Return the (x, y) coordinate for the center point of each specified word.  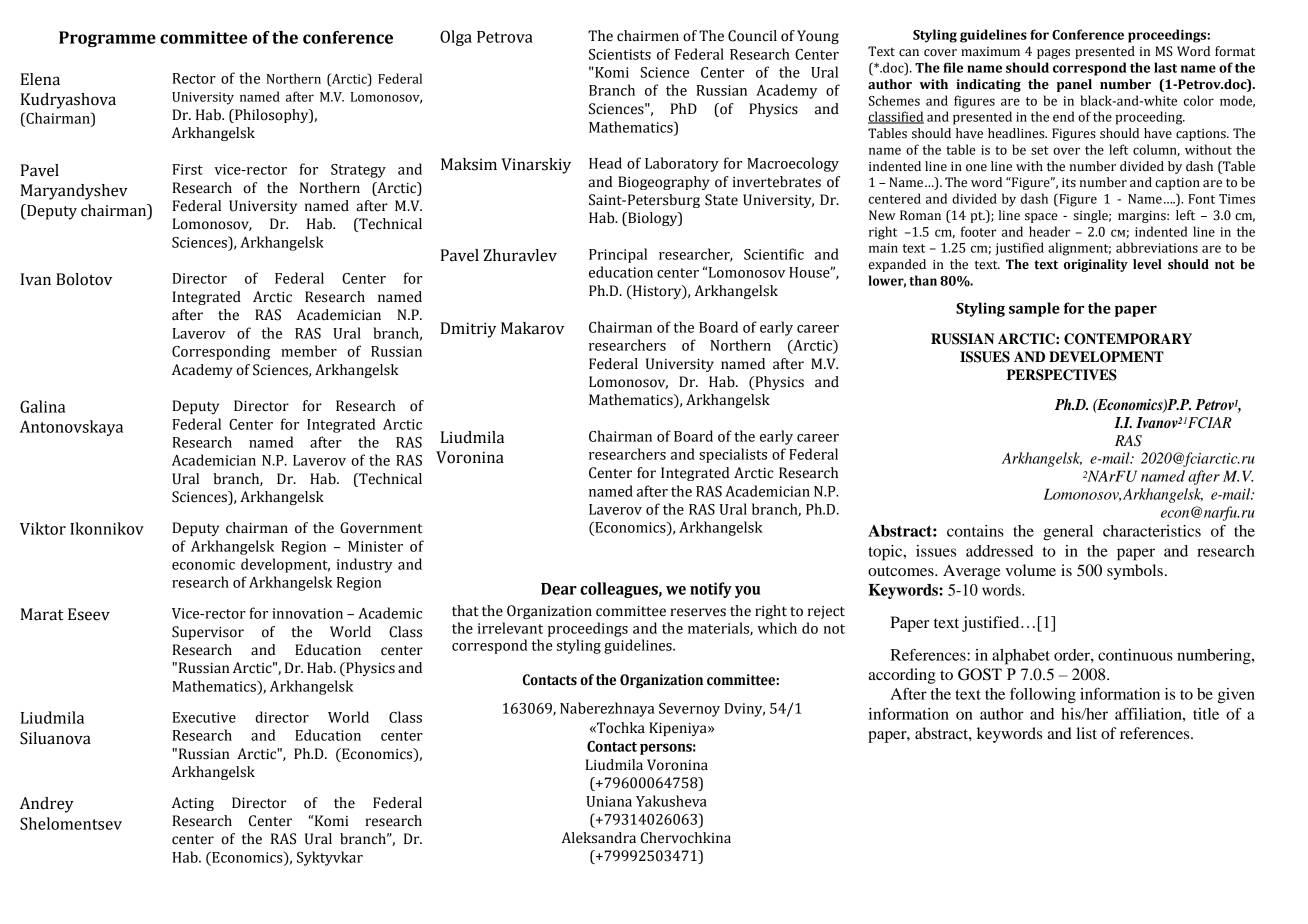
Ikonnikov (107, 528)
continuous (1135, 655)
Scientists (620, 54)
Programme (107, 39)
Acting (193, 804)
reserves (698, 612)
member (309, 351)
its (1069, 183)
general (1068, 533)
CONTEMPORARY (1128, 339)
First (187, 169)
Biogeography (664, 183)
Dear (559, 589)
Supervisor (208, 633)
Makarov (532, 328)
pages (1053, 54)
